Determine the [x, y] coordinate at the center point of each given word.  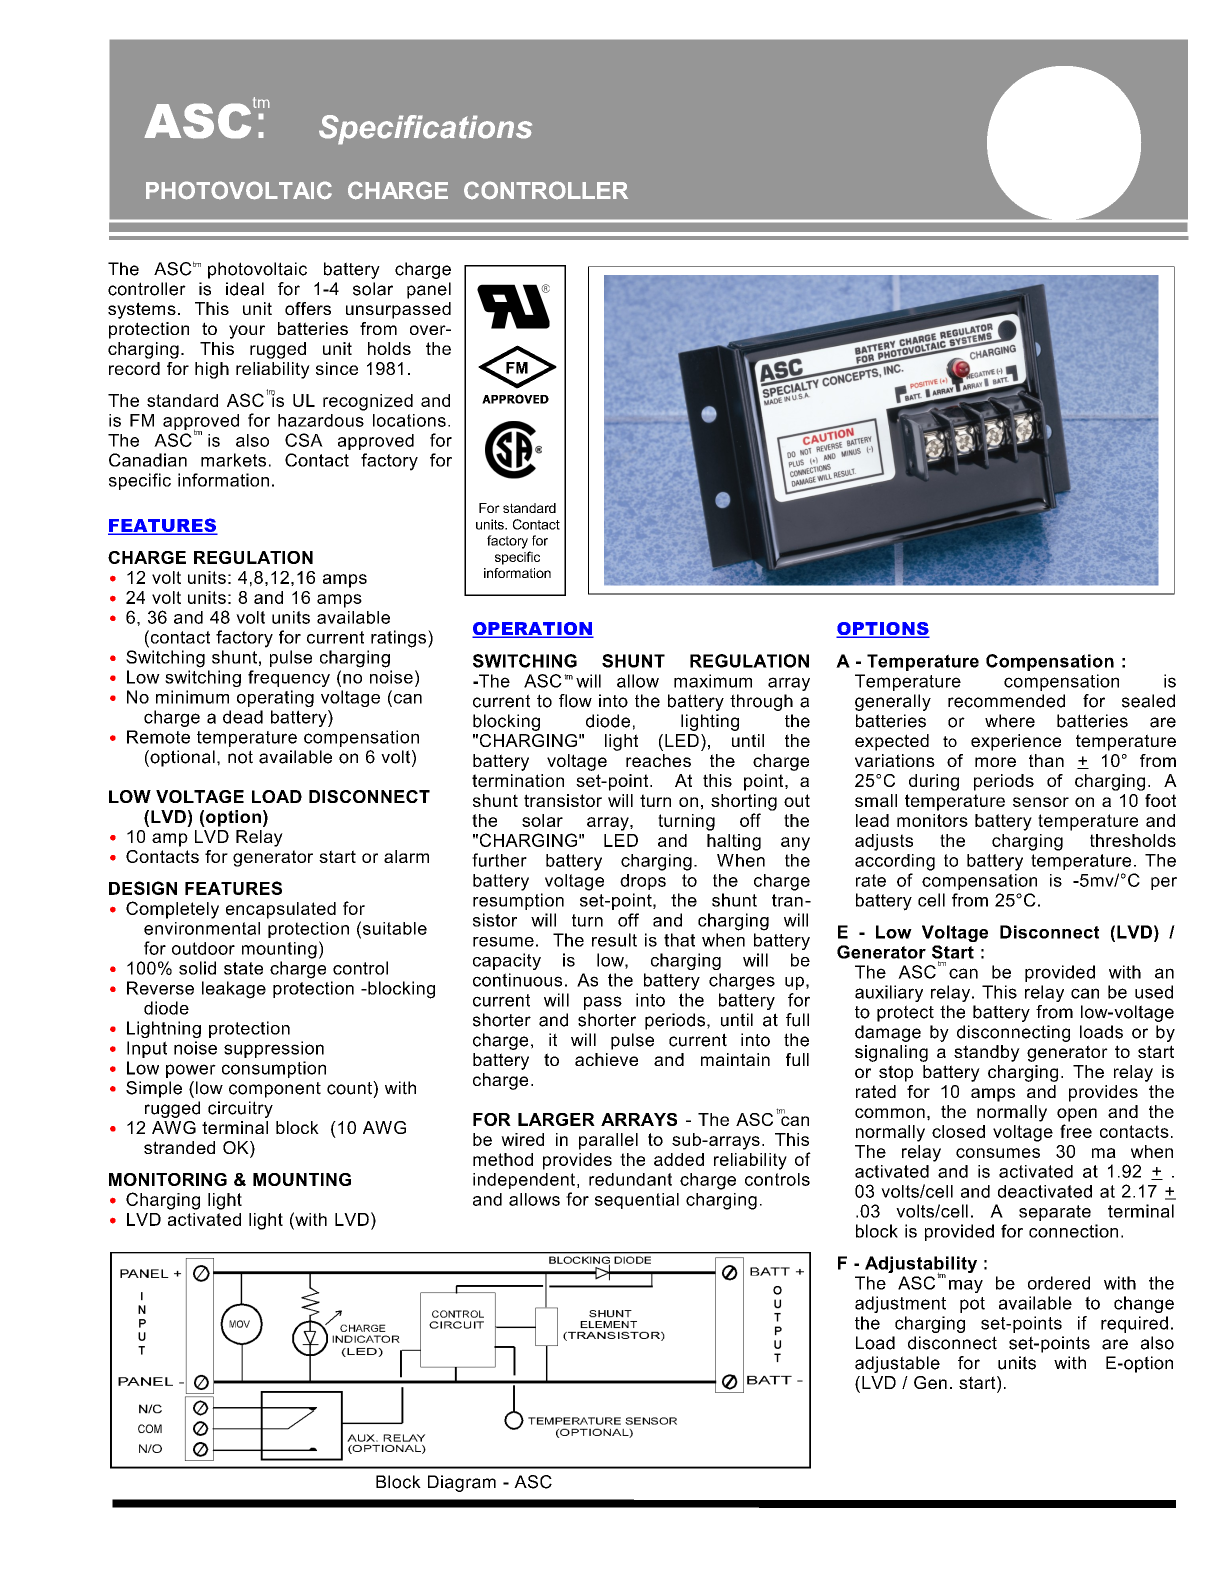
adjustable [897, 1364]
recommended [1006, 701]
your [247, 332]
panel [429, 290]
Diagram [462, 1483]
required [1134, 1324]
